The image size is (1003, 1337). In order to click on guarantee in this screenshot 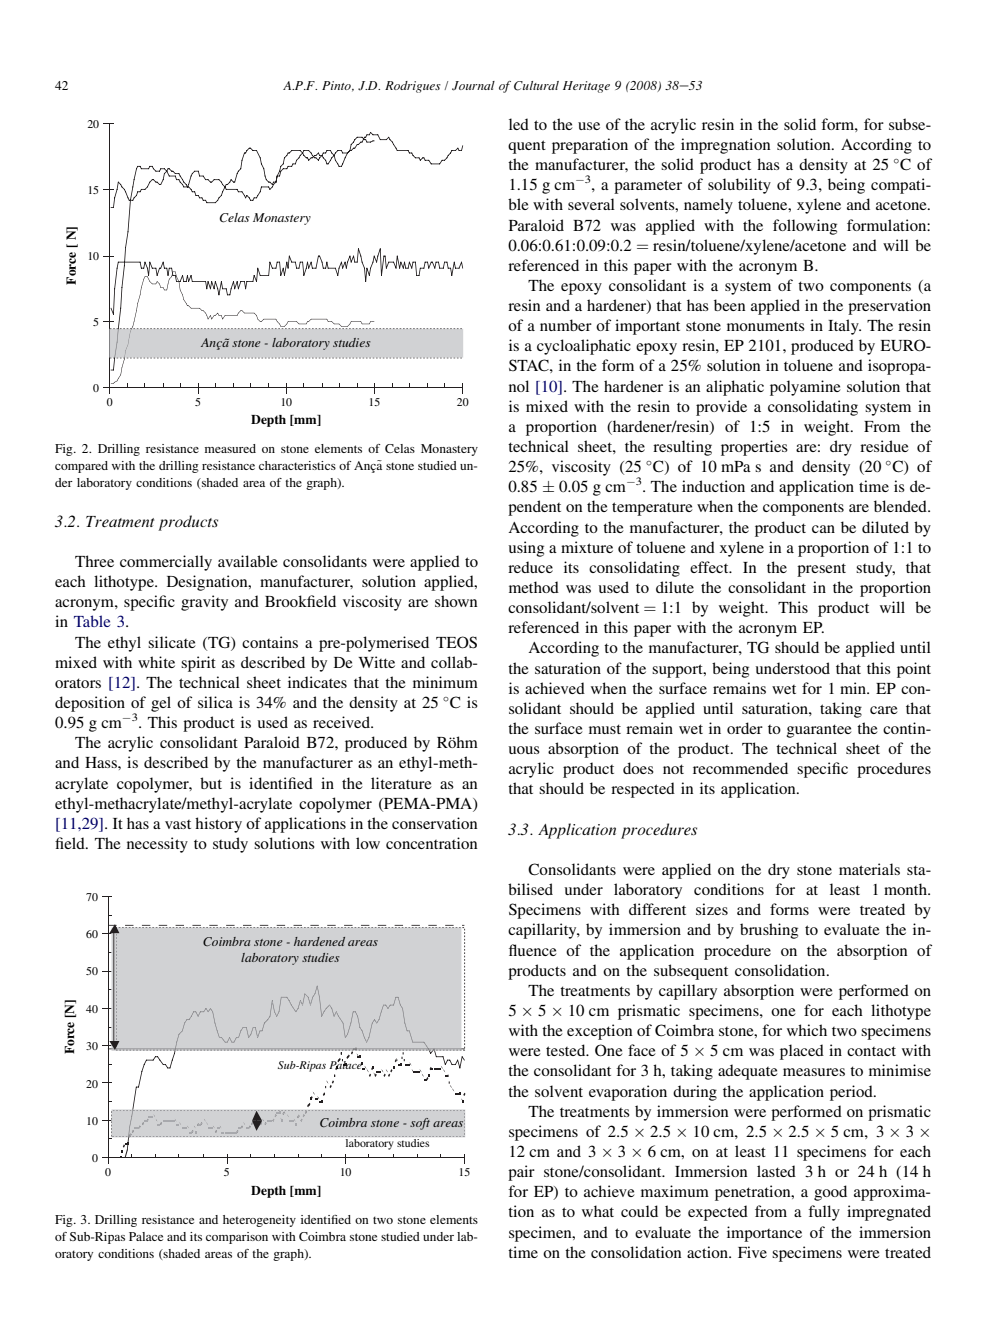, I will do `click(819, 731)`.
